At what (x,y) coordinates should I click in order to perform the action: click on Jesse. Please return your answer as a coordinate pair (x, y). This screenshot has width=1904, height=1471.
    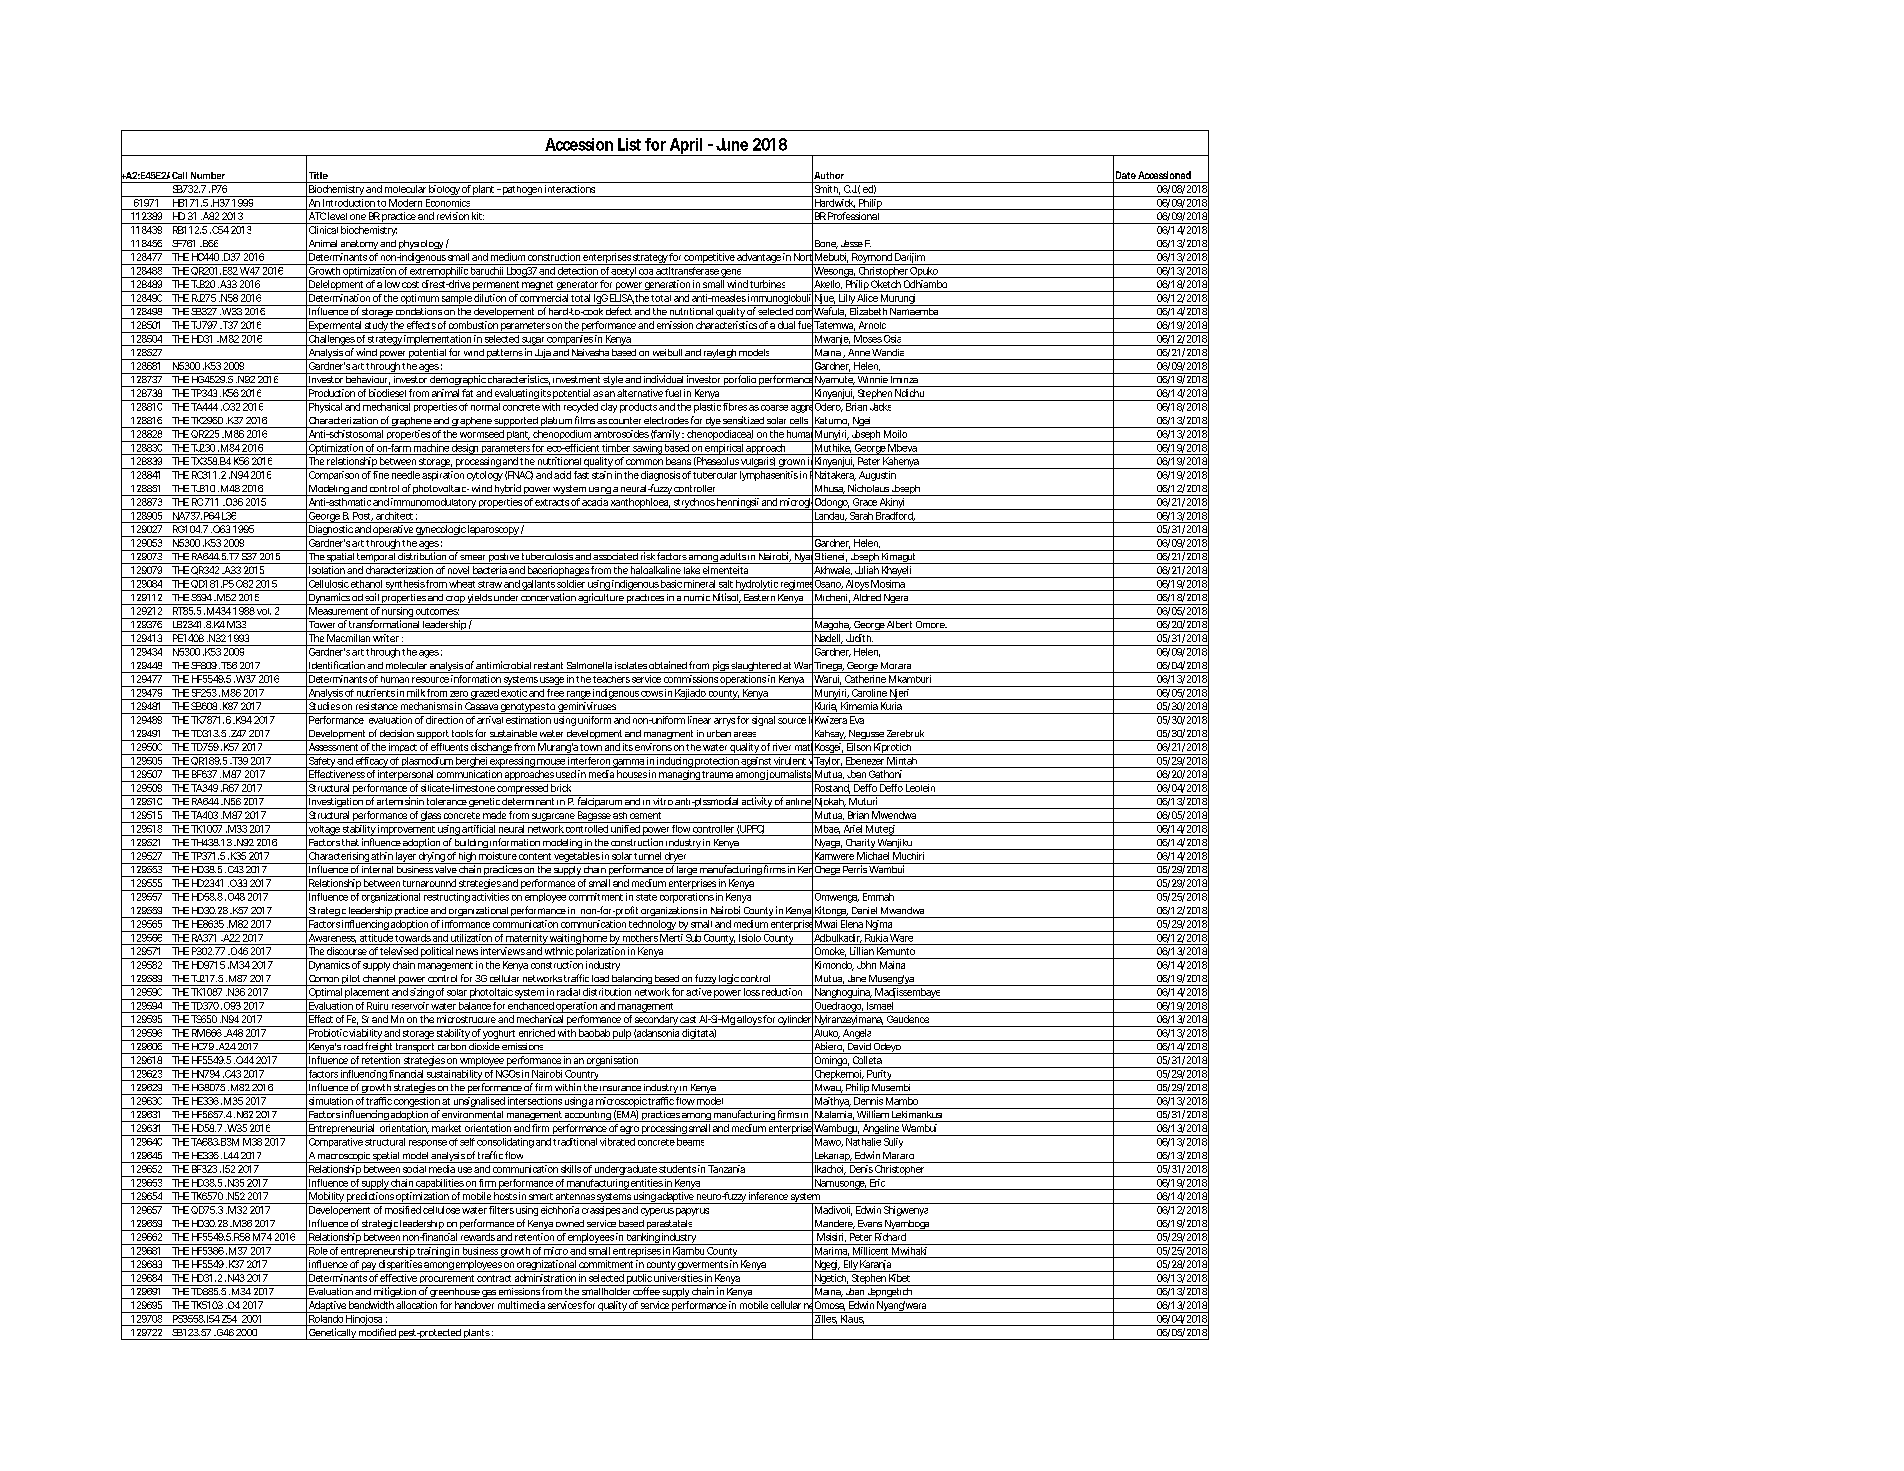
    Looking at the image, I should click on (852, 243).
